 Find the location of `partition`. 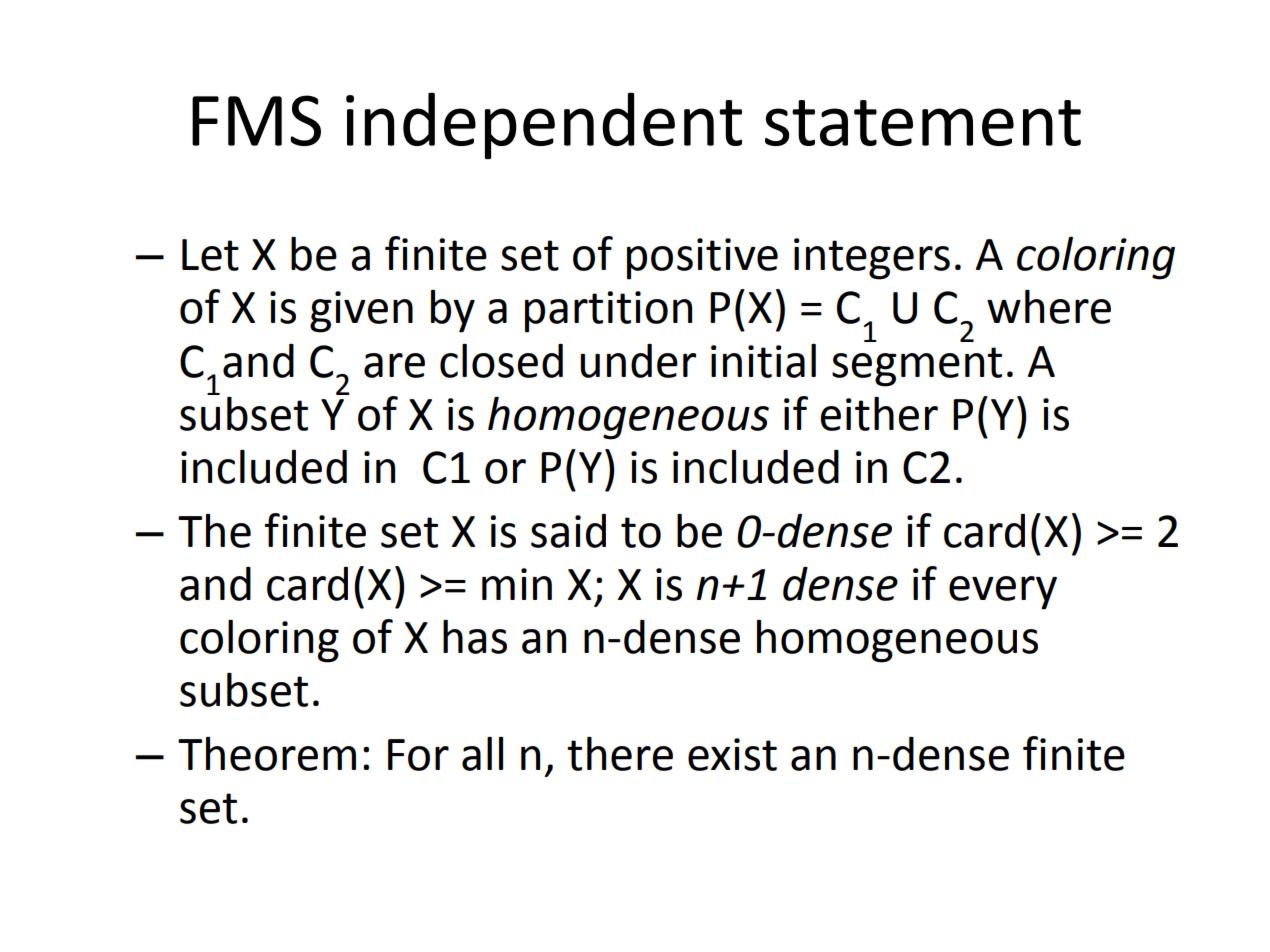

partition is located at coordinates (608, 312).
